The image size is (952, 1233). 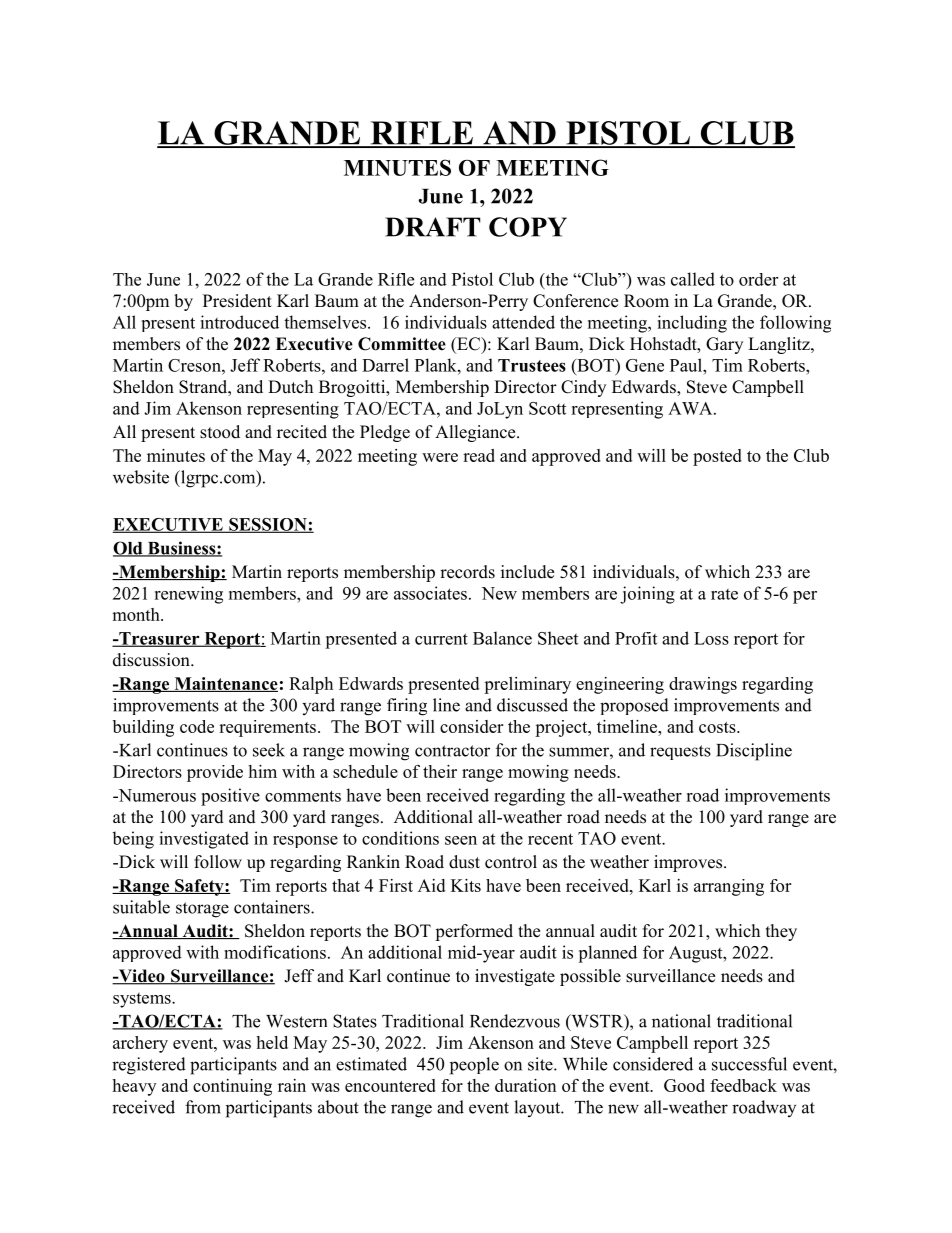 What do you see at coordinates (703, 685) in the screenshot?
I see `drawings` at bounding box center [703, 685].
